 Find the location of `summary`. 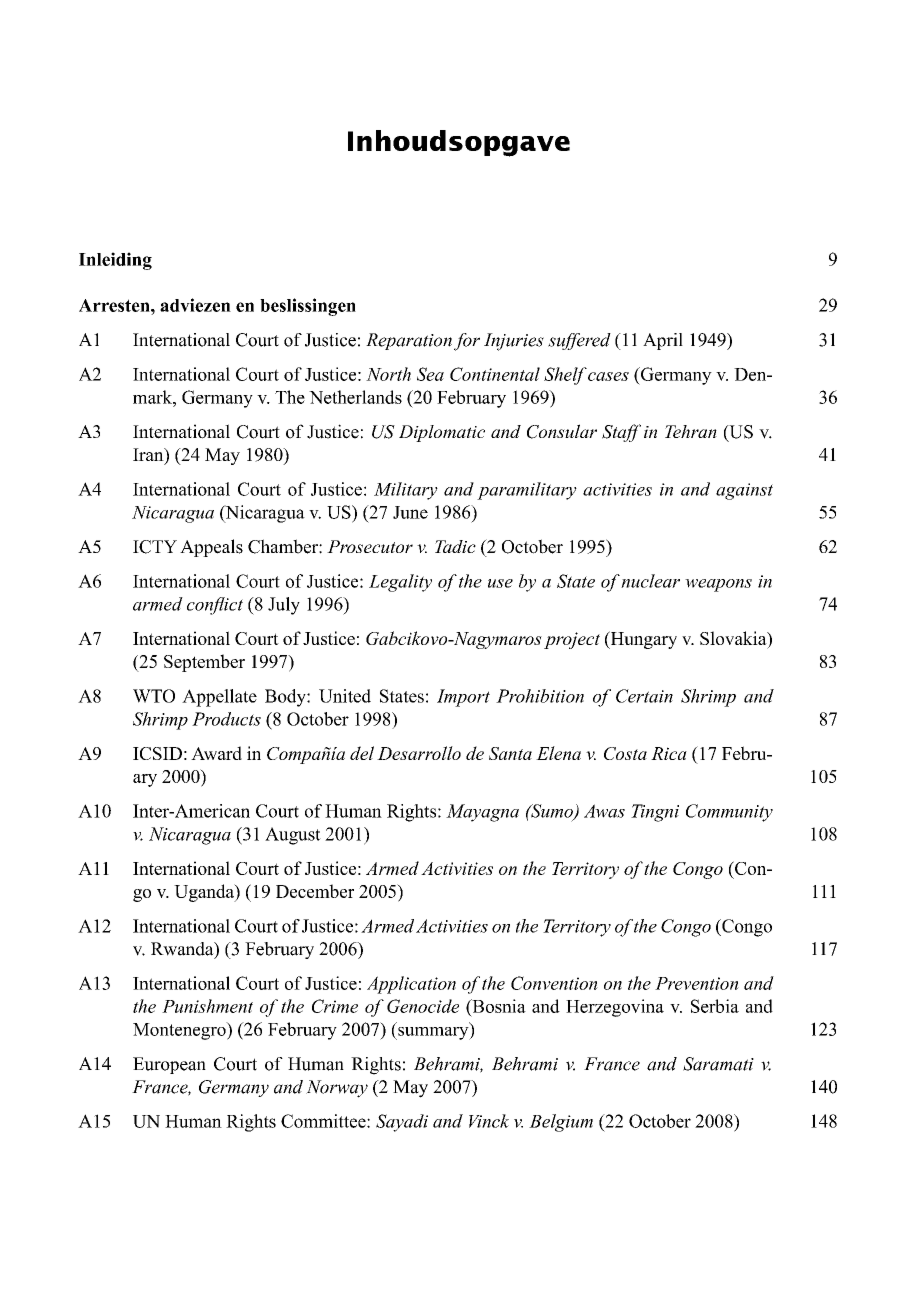

summary is located at coordinates (433, 1032).
